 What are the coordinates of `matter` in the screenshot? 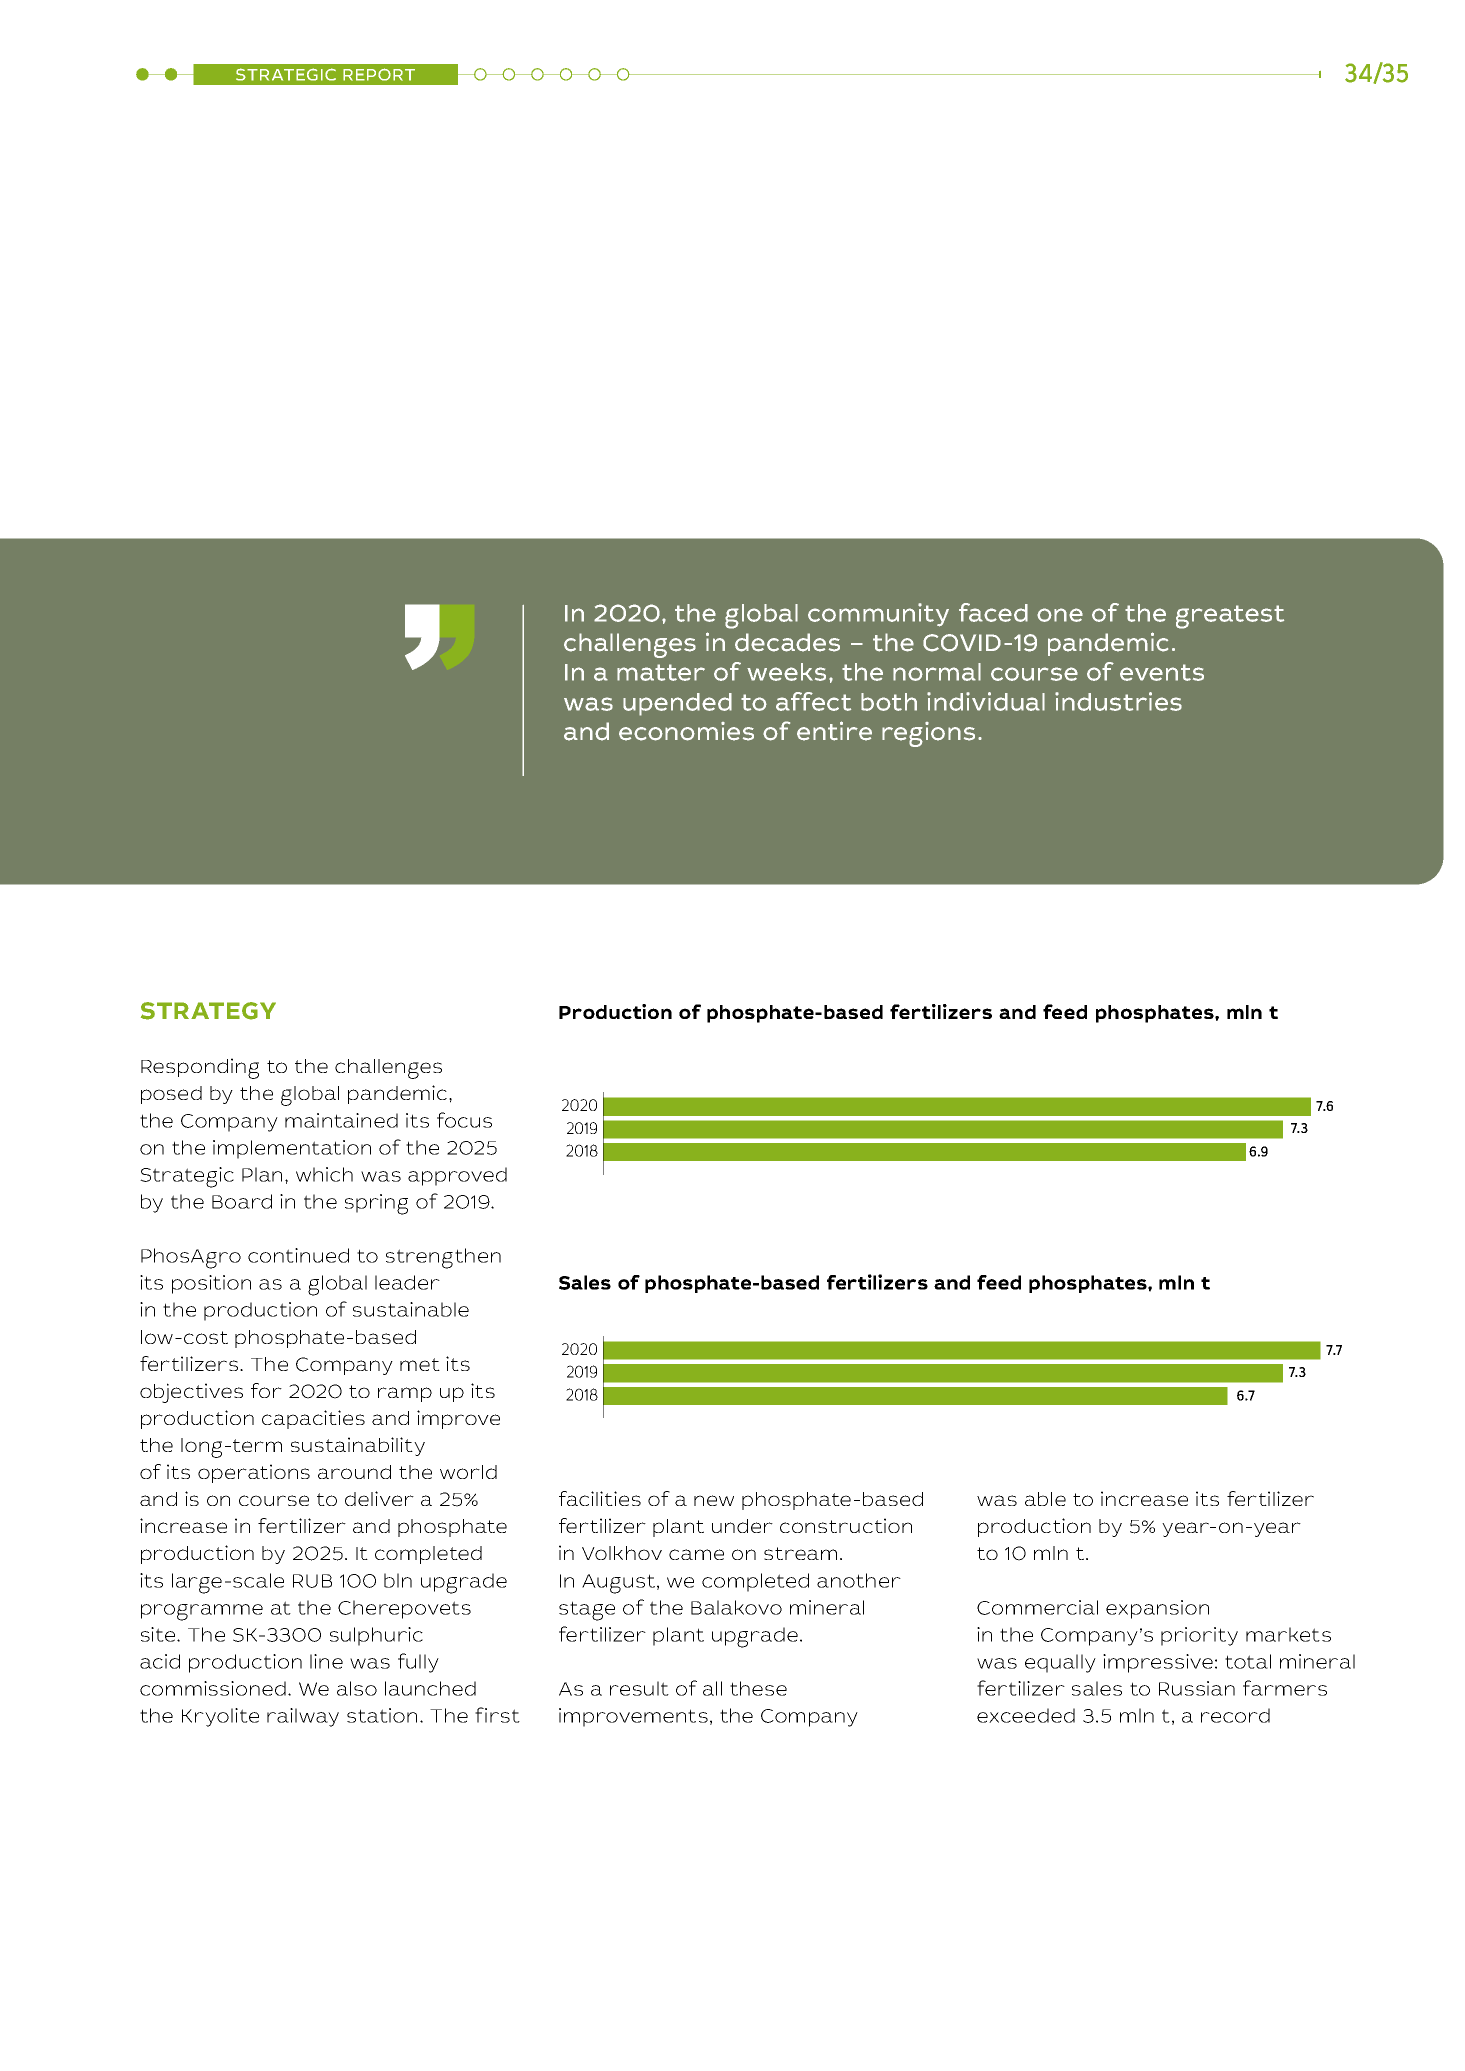 It's located at (661, 672).
